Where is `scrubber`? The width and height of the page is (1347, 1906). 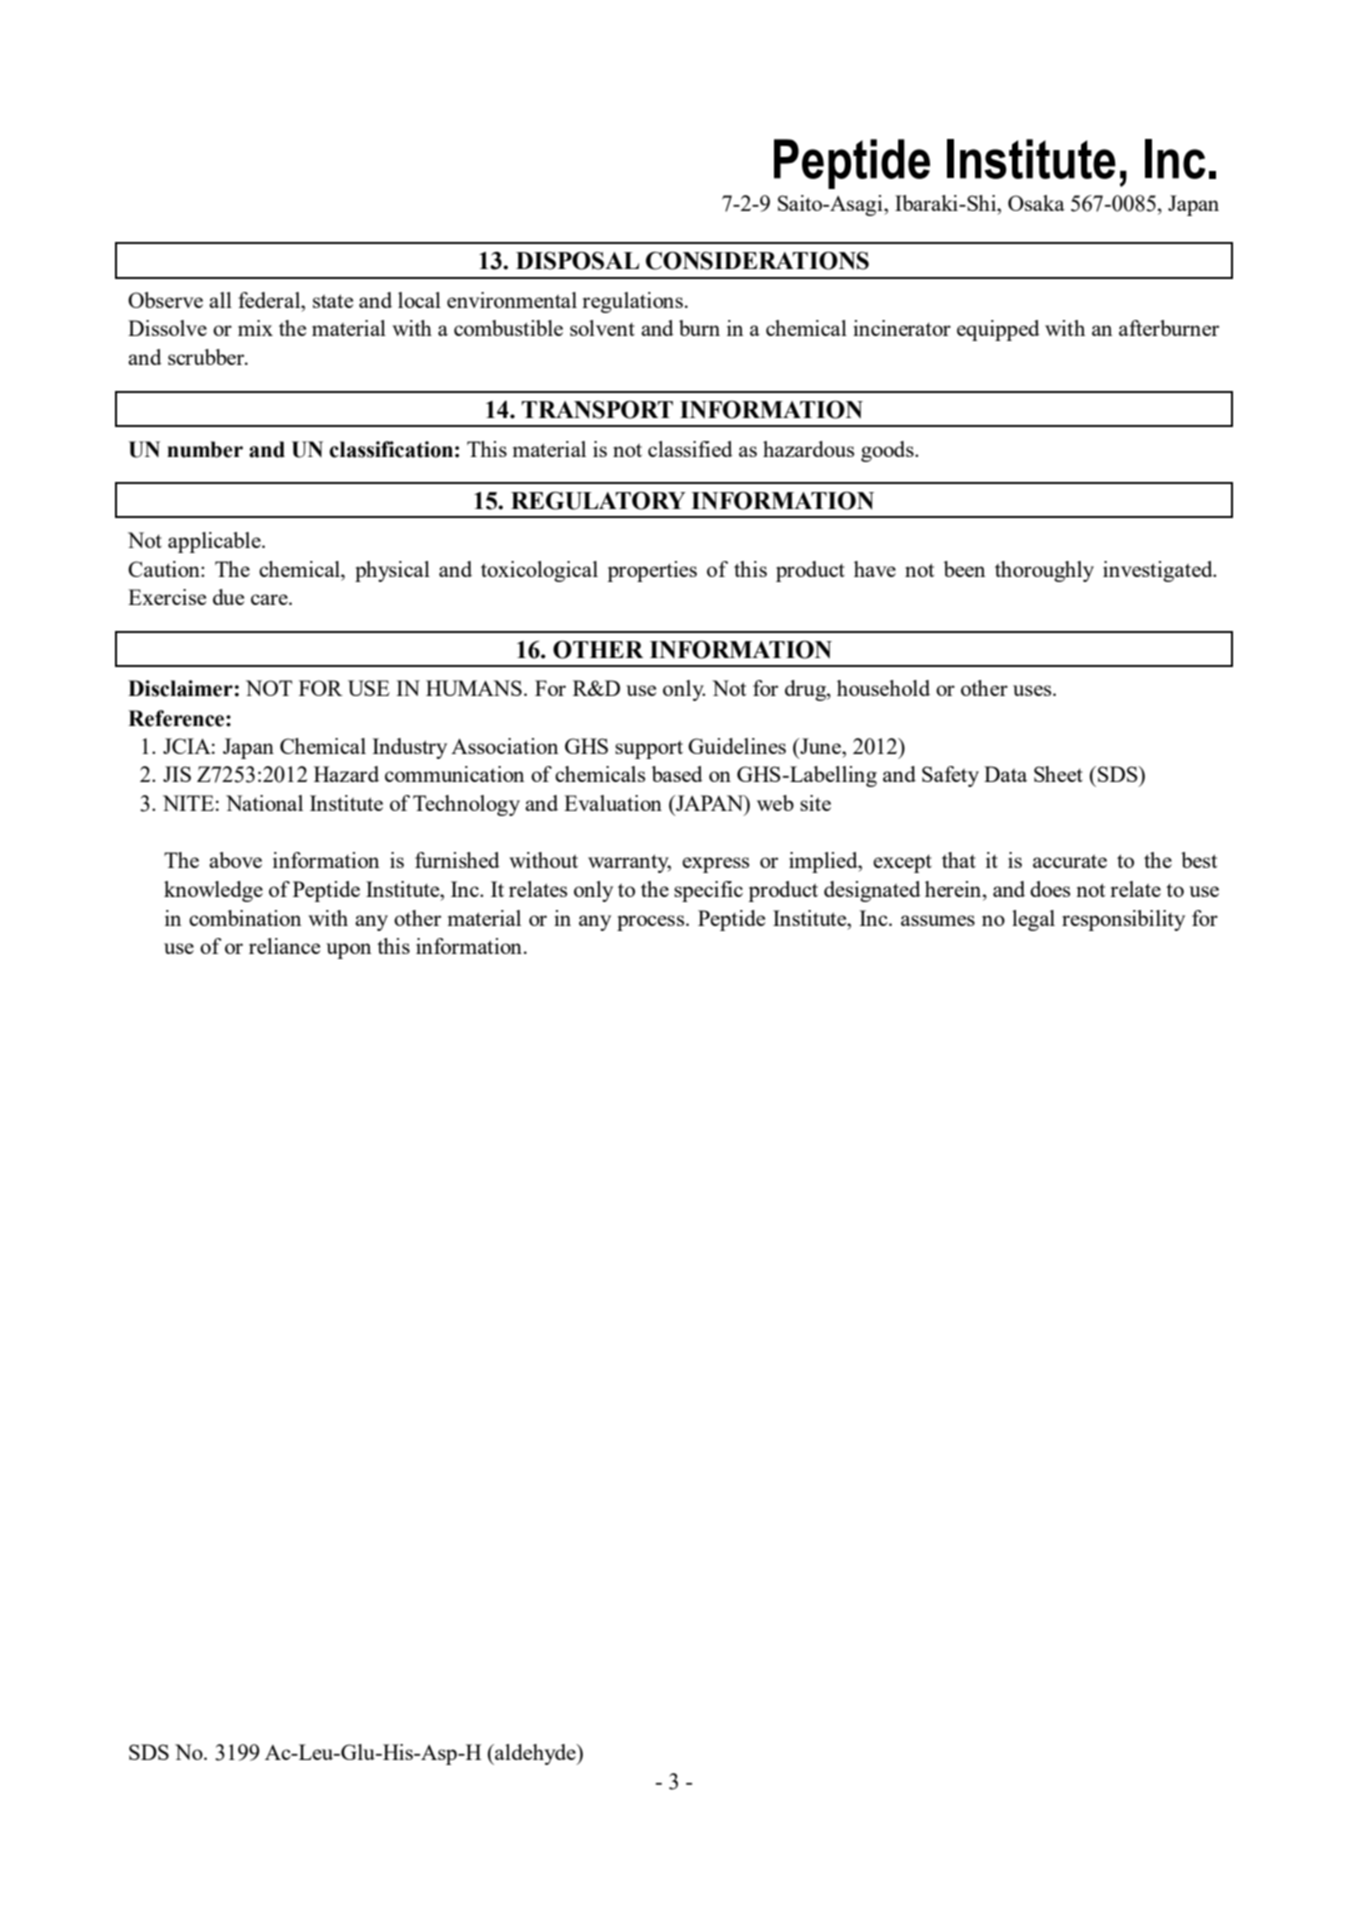
scrubber is located at coordinates (207, 357).
